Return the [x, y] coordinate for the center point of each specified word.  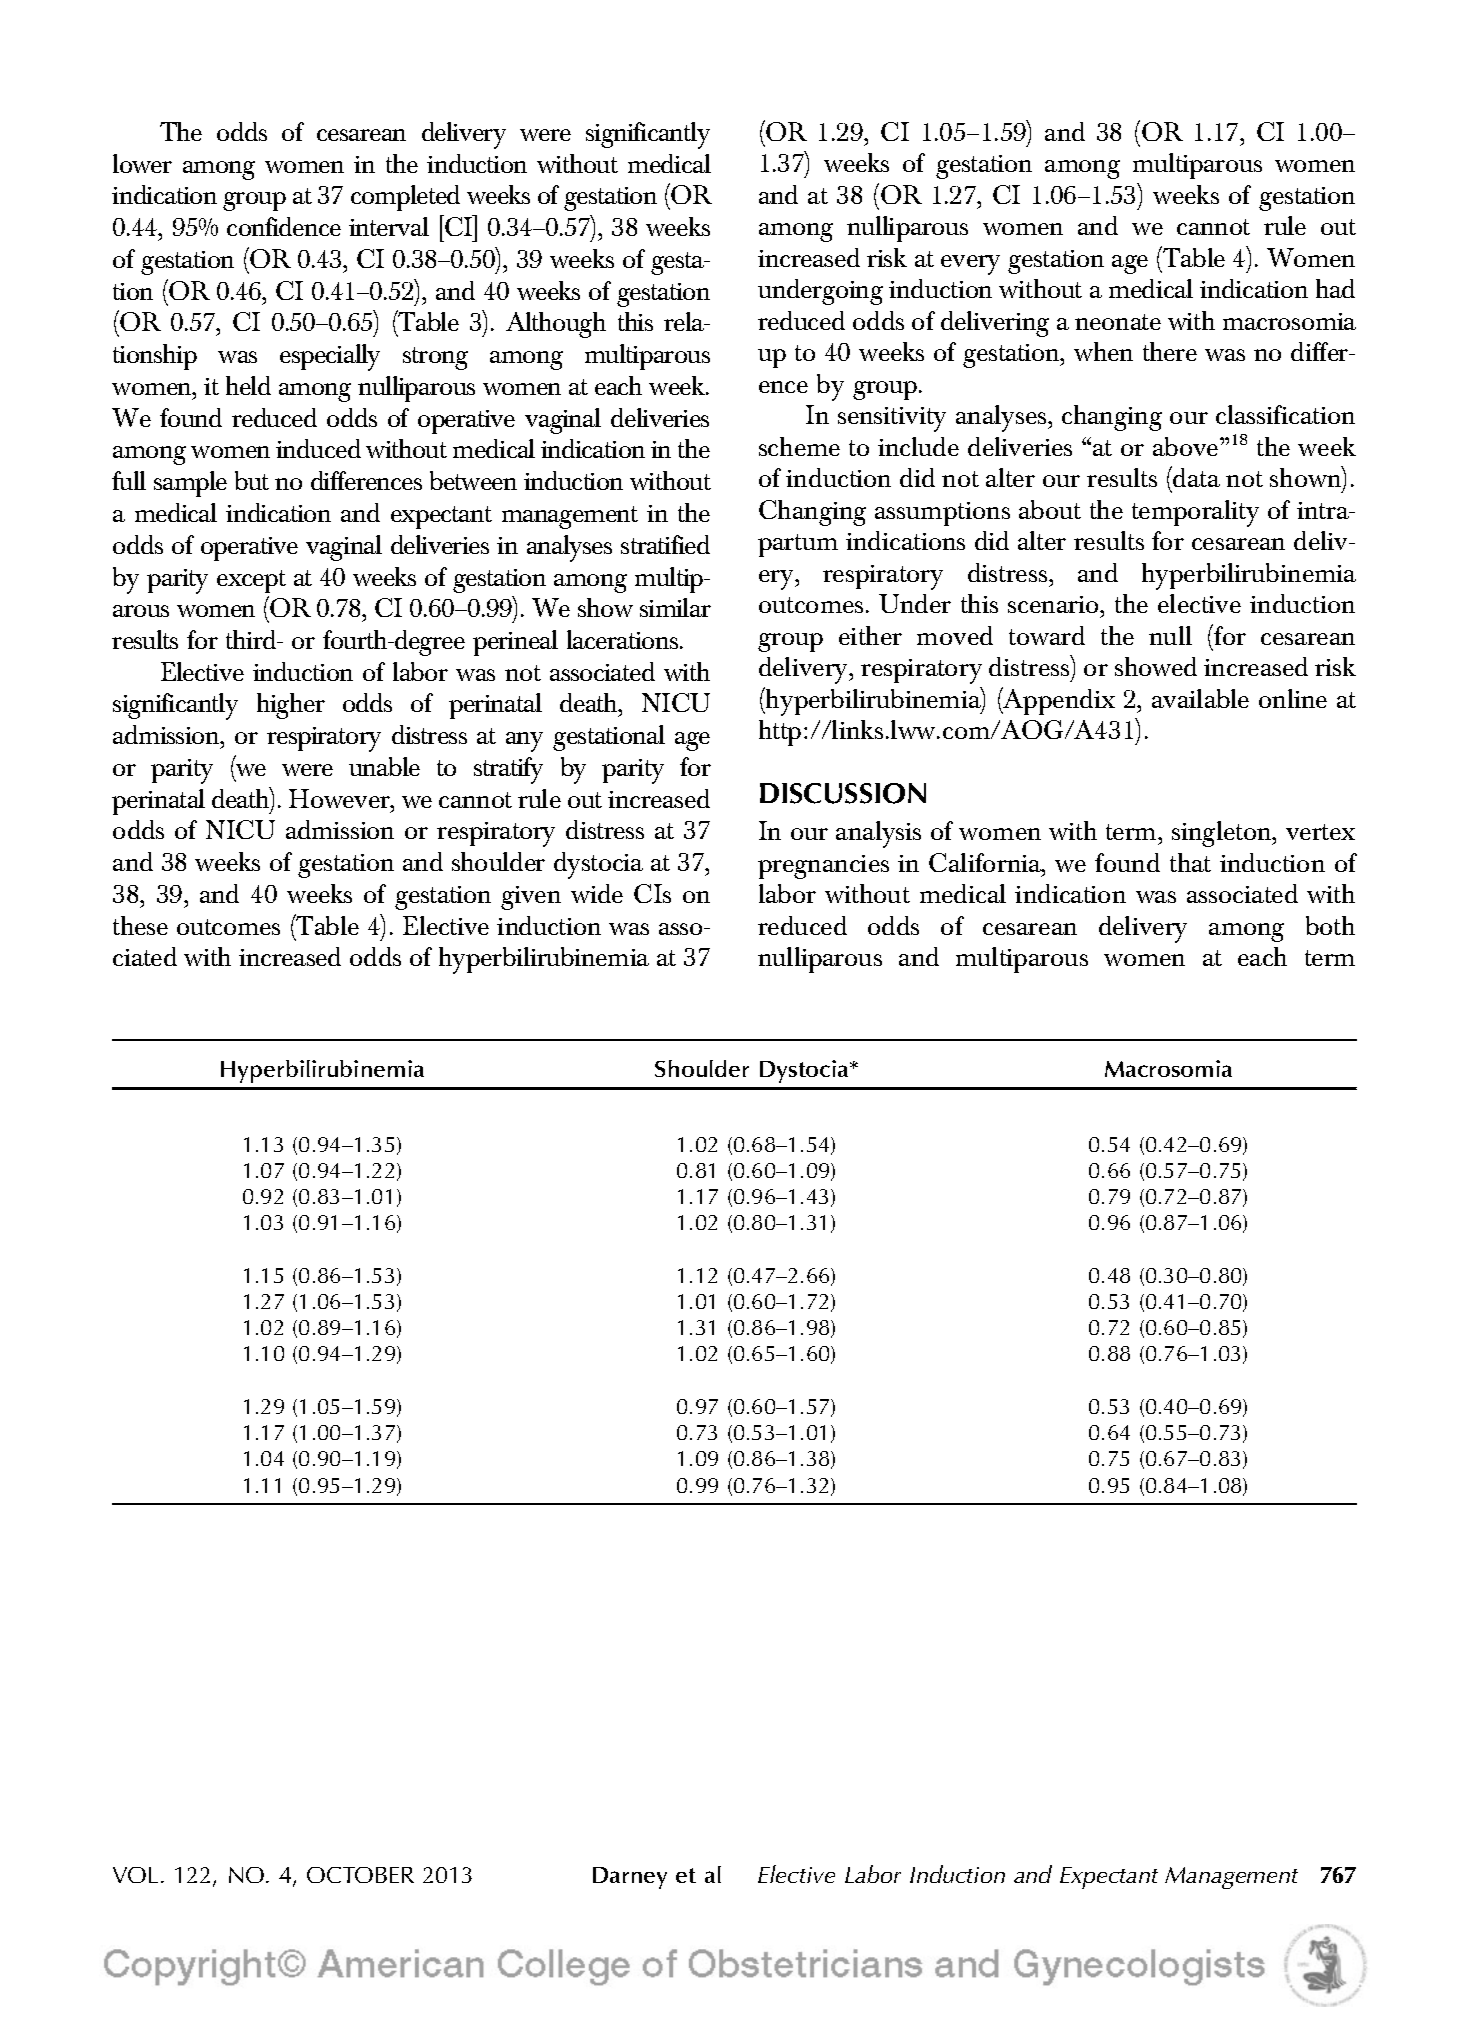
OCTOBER [360, 1875]
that [1190, 862]
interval [389, 226]
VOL [135, 1875]
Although [556, 325]
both [1330, 925]
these [140, 925]
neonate [1118, 322]
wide [597, 893]
